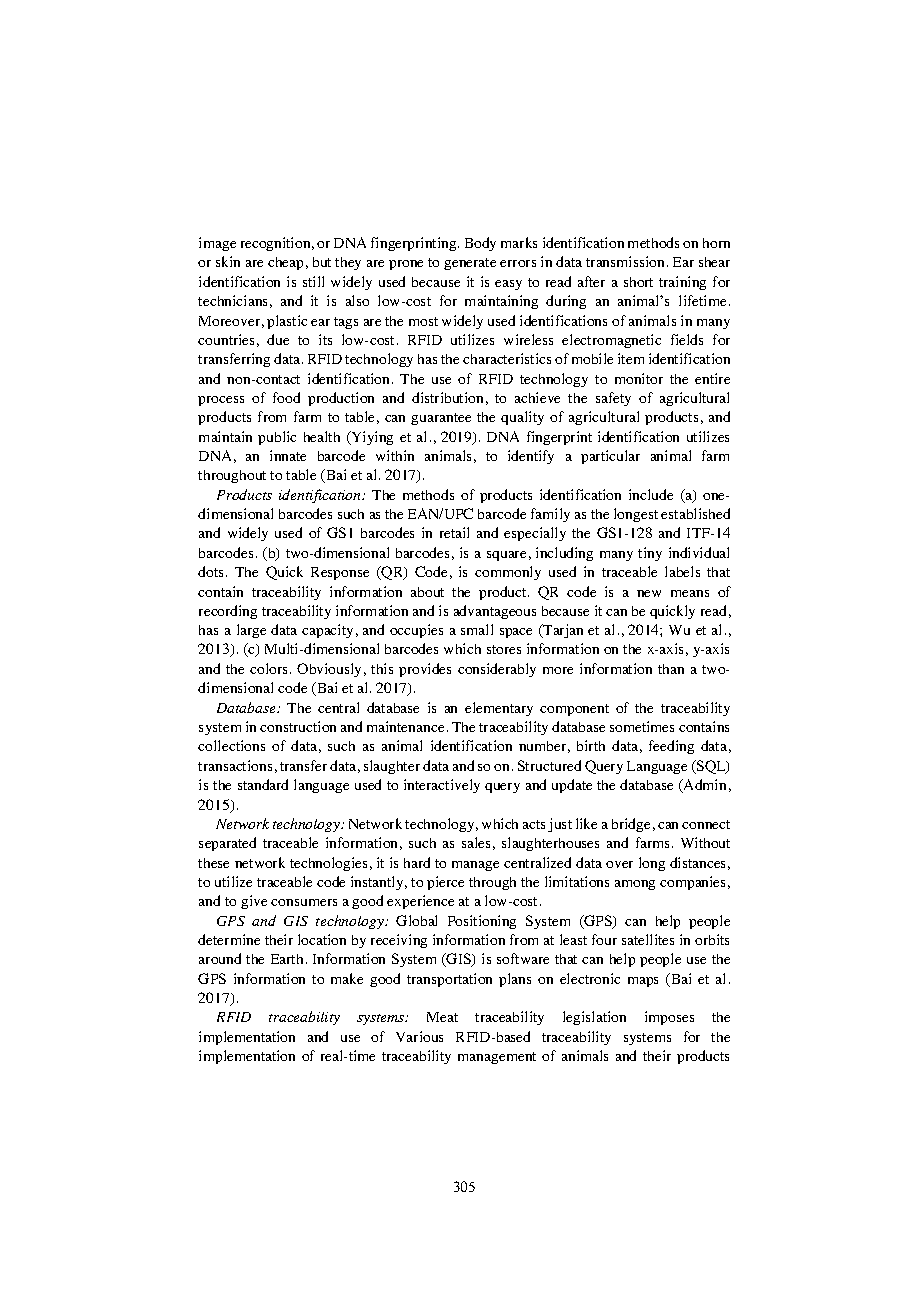 This document has height=1308, width=924. What do you see at coordinates (631, 825) in the document?
I see `bridge` at bounding box center [631, 825].
